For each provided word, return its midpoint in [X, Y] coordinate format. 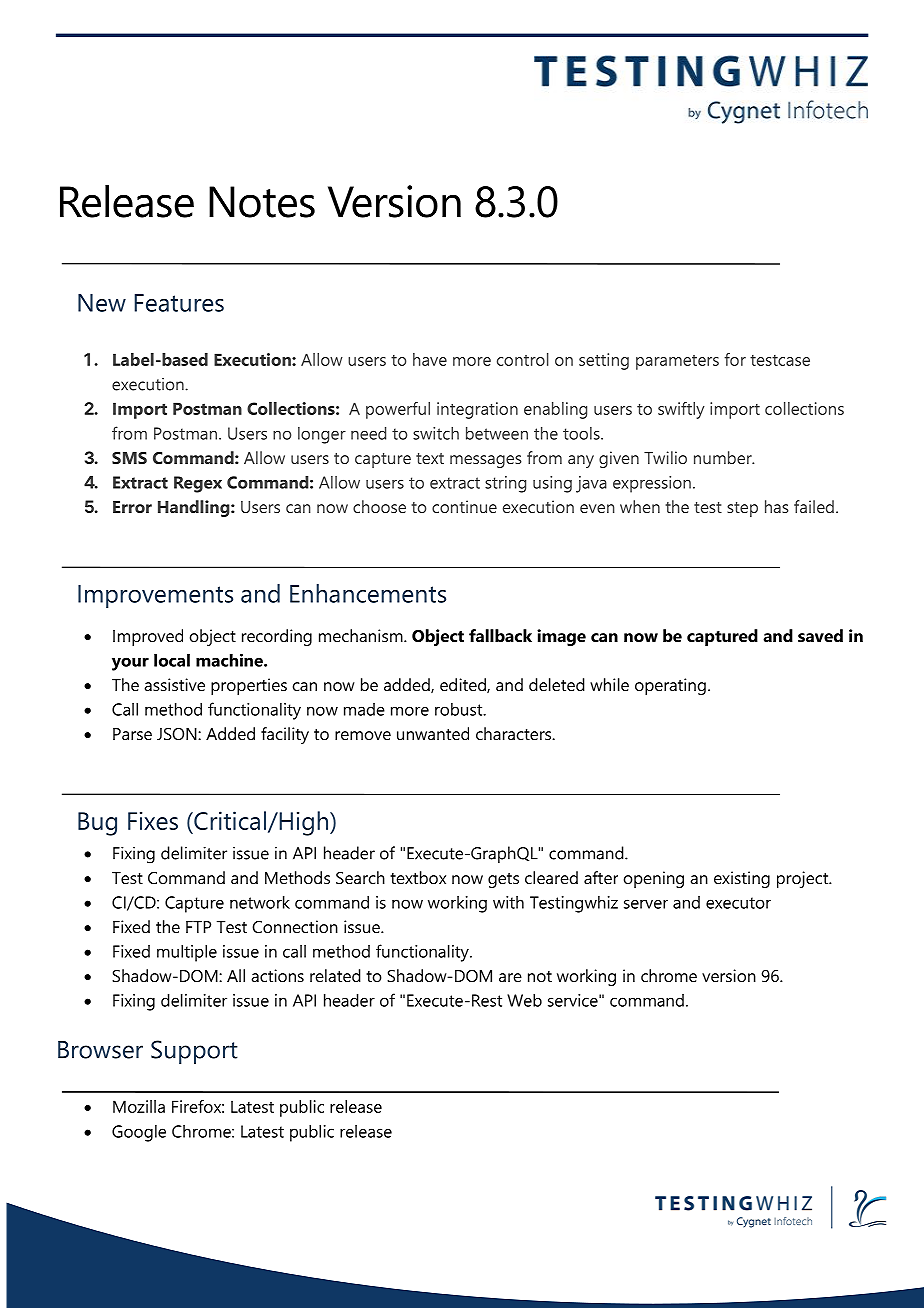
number [724, 457]
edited [464, 685]
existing [742, 879]
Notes [262, 202]
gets [503, 880]
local [172, 660]
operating [670, 686]
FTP [198, 927]
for [735, 359]
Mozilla [139, 1106]
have [430, 359]
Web [524, 1000]
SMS [129, 458]
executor [738, 903]
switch [436, 433]
